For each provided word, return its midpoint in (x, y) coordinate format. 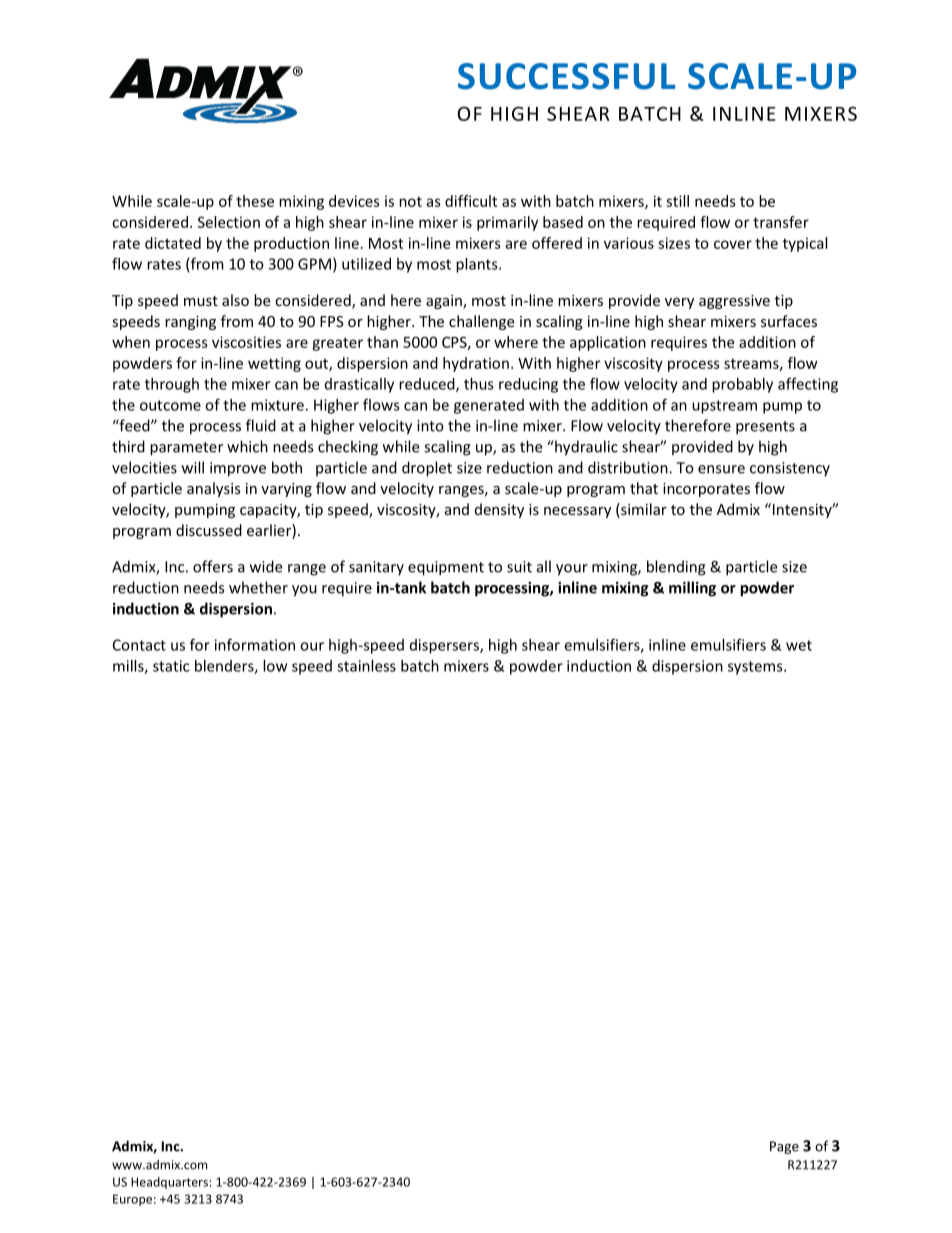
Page (784, 1147)
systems (756, 668)
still (677, 201)
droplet (427, 469)
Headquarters (169, 1183)
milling (692, 589)
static (171, 666)
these (255, 201)
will (193, 467)
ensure (721, 469)
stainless (366, 666)
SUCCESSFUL (567, 76)
